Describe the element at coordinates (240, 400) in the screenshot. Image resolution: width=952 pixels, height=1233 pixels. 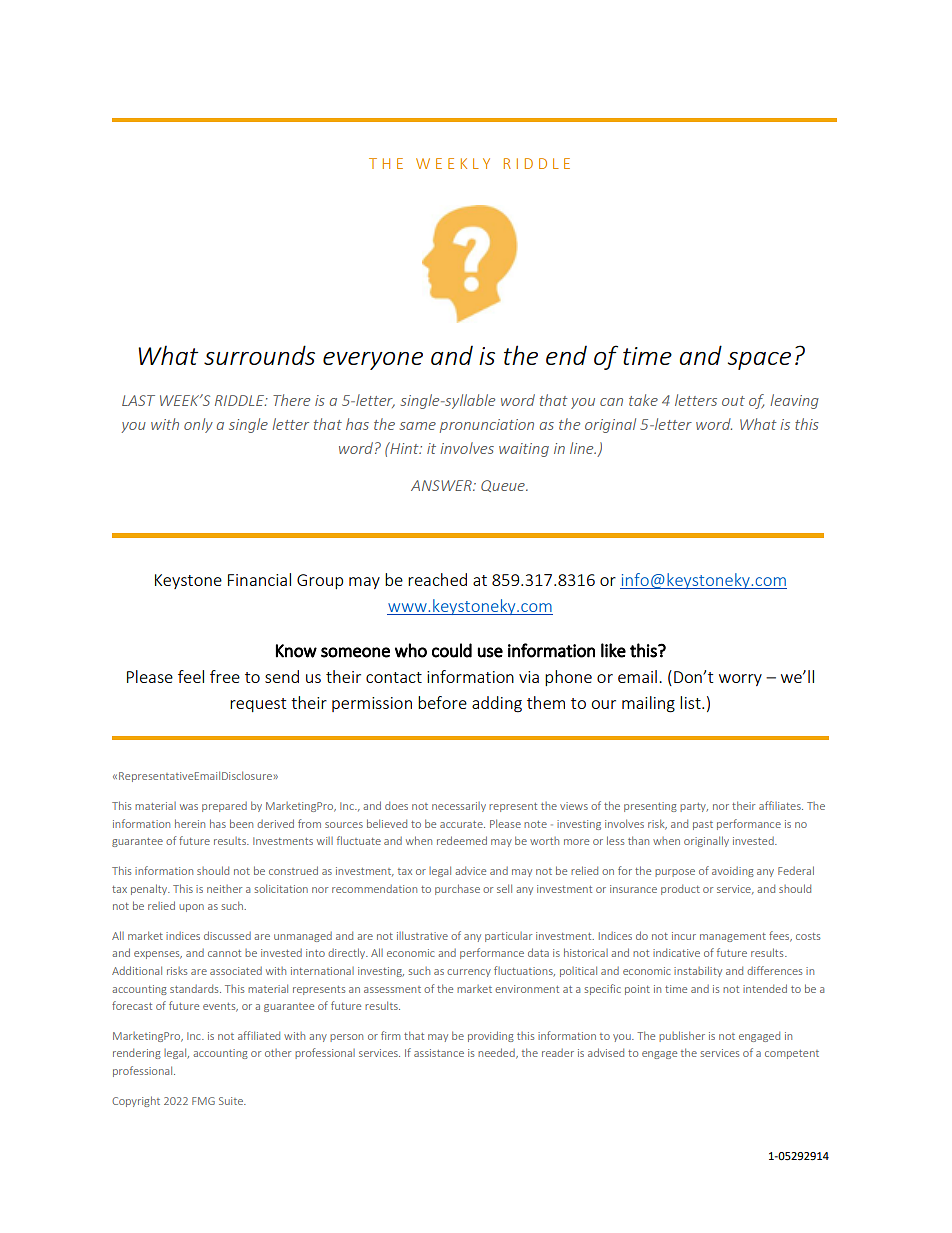
I see `RIDDLE` at that location.
